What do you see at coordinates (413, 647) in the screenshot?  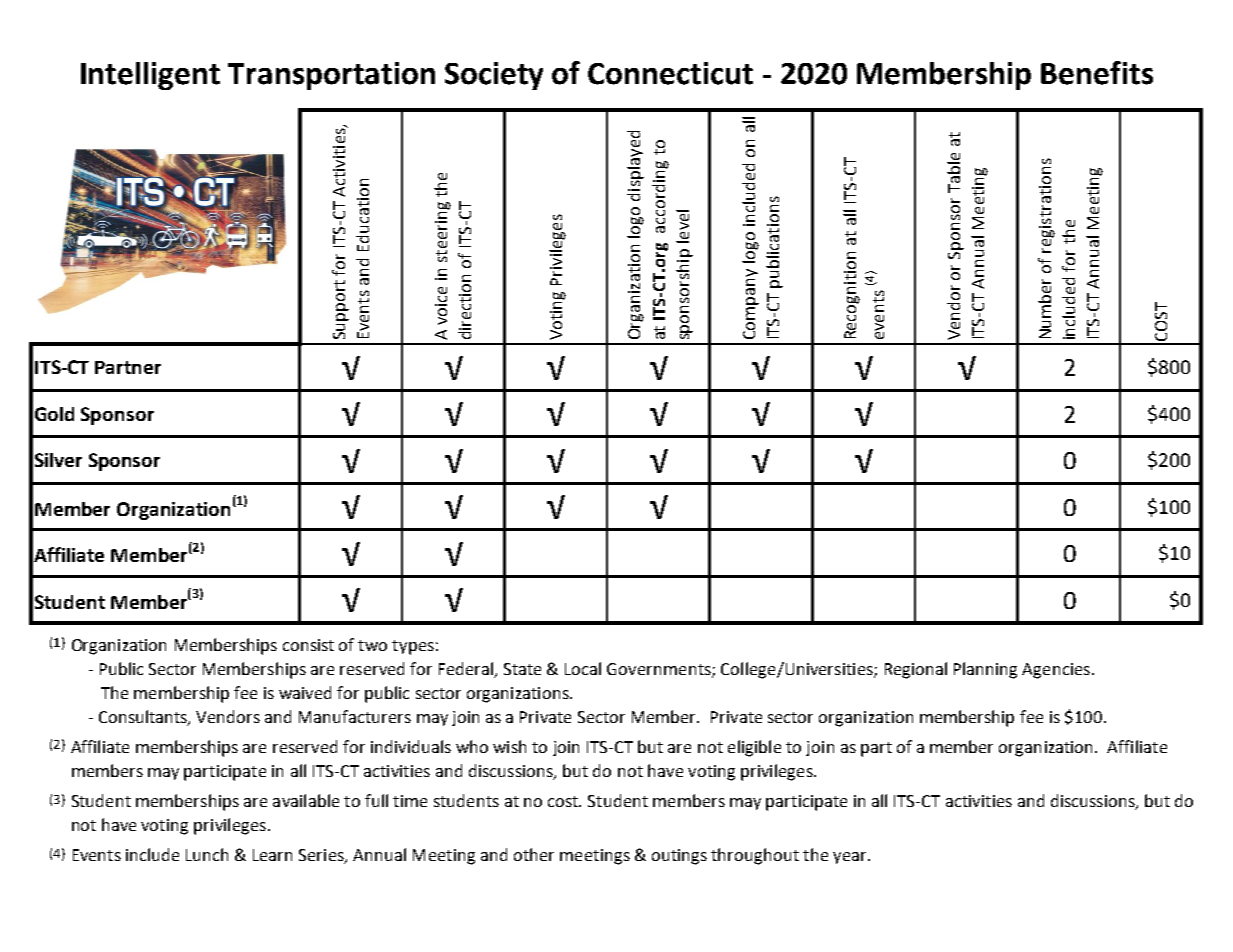 I see `types` at bounding box center [413, 647].
